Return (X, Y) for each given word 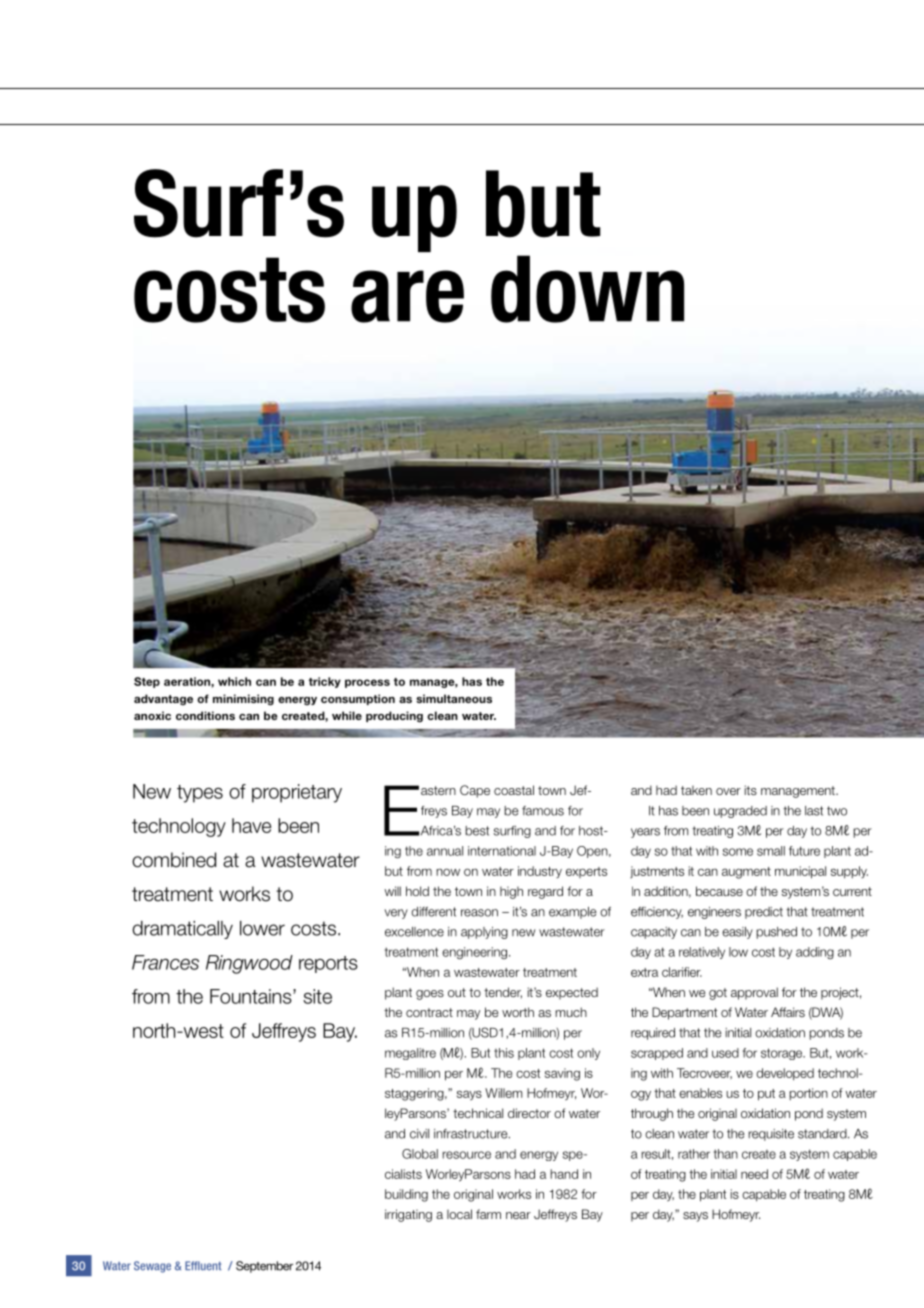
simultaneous (454, 698)
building (406, 1195)
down (587, 289)
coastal (514, 790)
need (754, 1174)
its (750, 790)
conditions (205, 715)
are (407, 296)
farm (488, 1214)
